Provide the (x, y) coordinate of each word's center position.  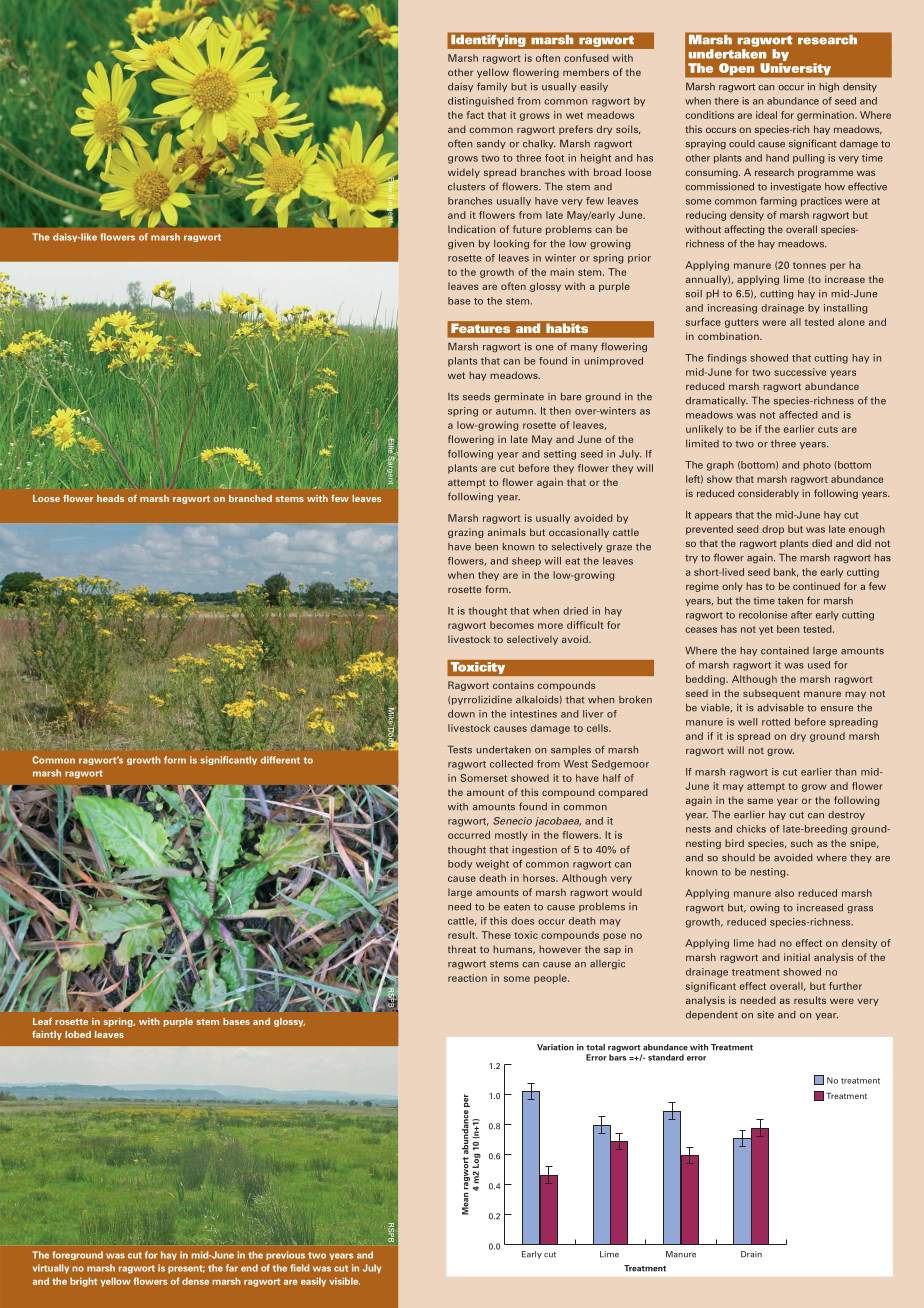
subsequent (771, 694)
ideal (766, 115)
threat (462, 949)
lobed (78, 1034)
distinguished (481, 102)
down (461, 714)
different (280, 760)
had (767, 943)
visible (344, 1281)
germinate (519, 397)
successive (800, 372)
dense (195, 1281)
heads (110, 498)
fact (475, 115)
